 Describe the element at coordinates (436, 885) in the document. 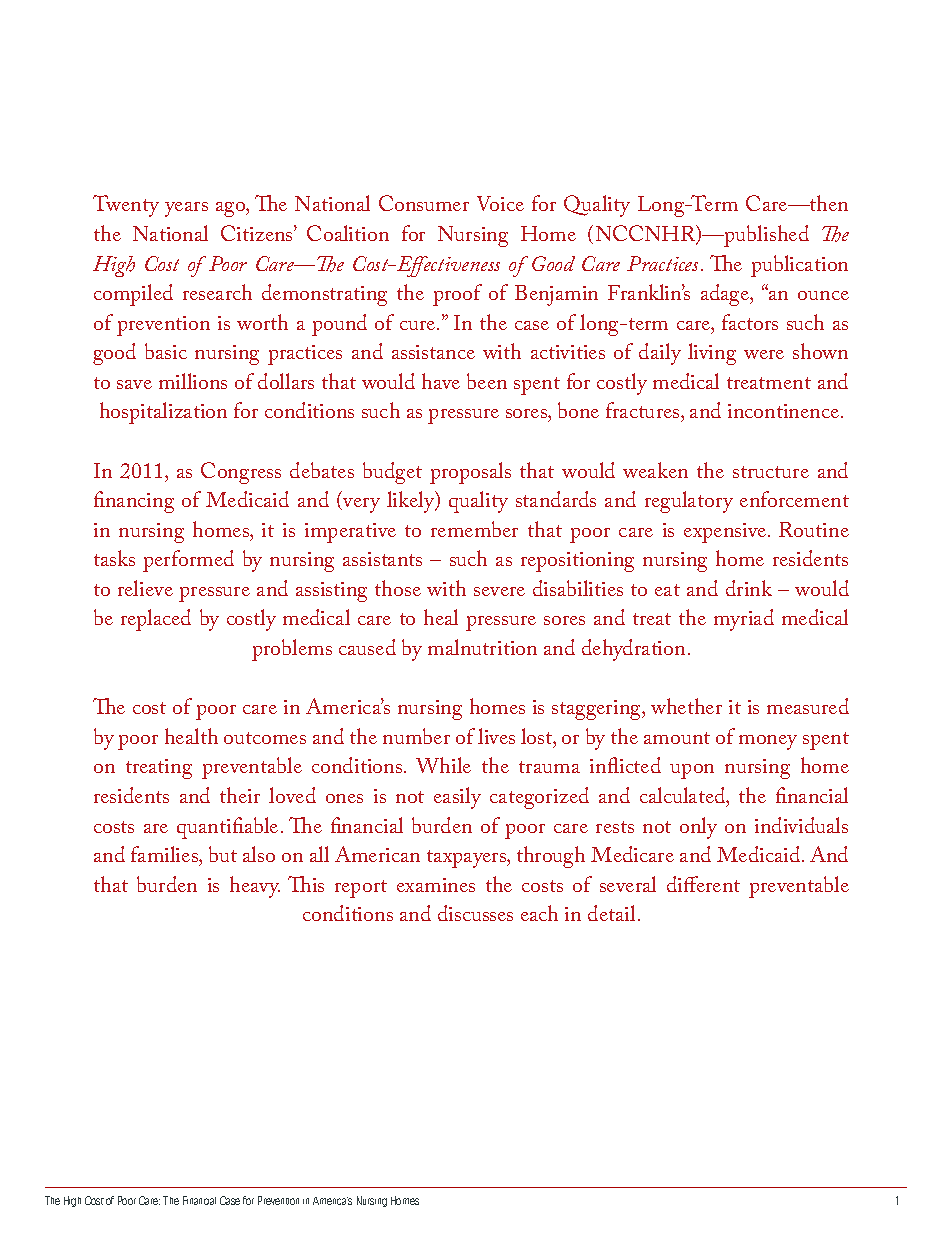

I see `examines` at that location.
